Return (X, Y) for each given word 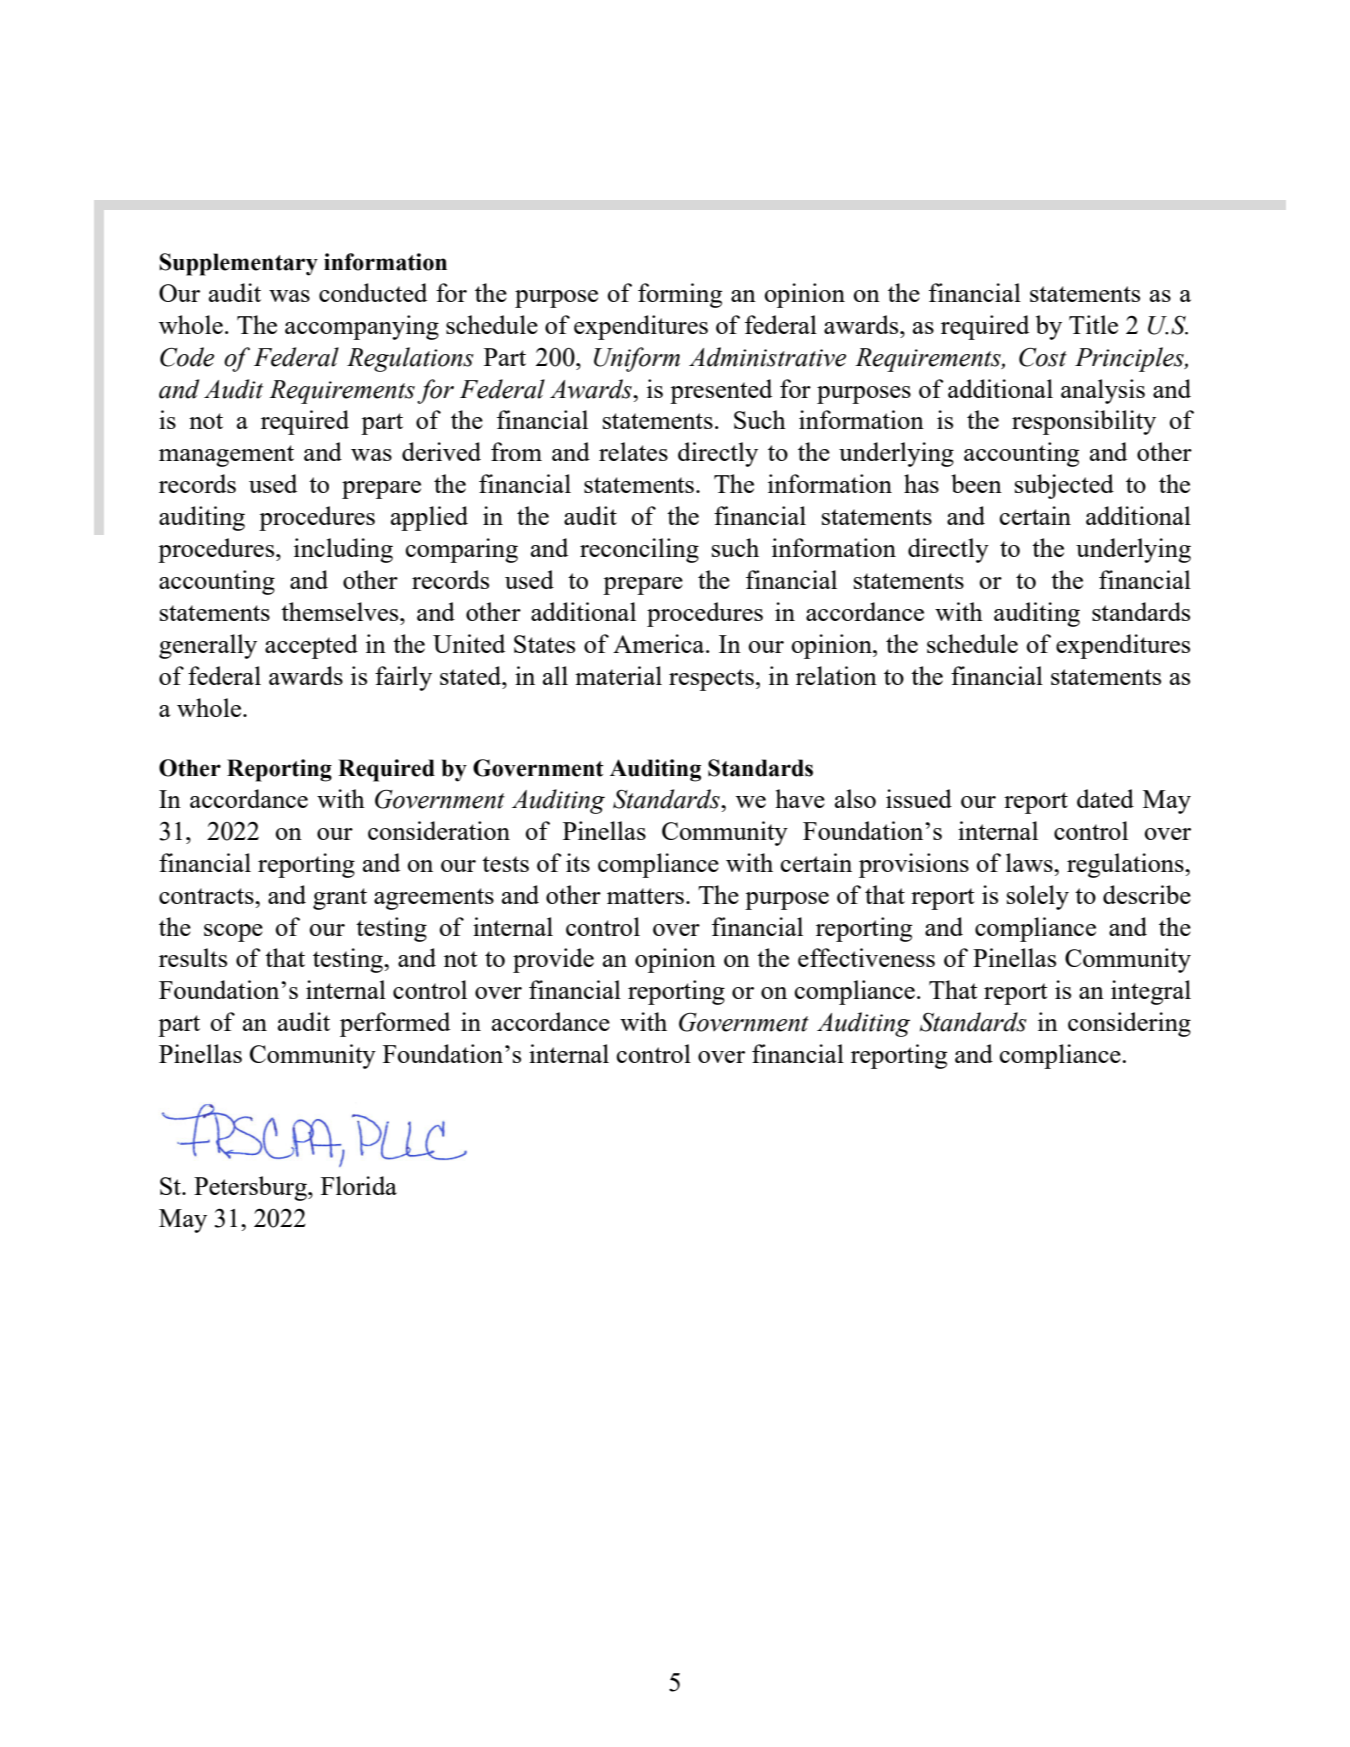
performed (395, 1024)
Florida (359, 1185)
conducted (373, 292)
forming (680, 295)
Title (1093, 324)
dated (1105, 798)
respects (711, 680)
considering (1129, 1024)
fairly (403, 678)
